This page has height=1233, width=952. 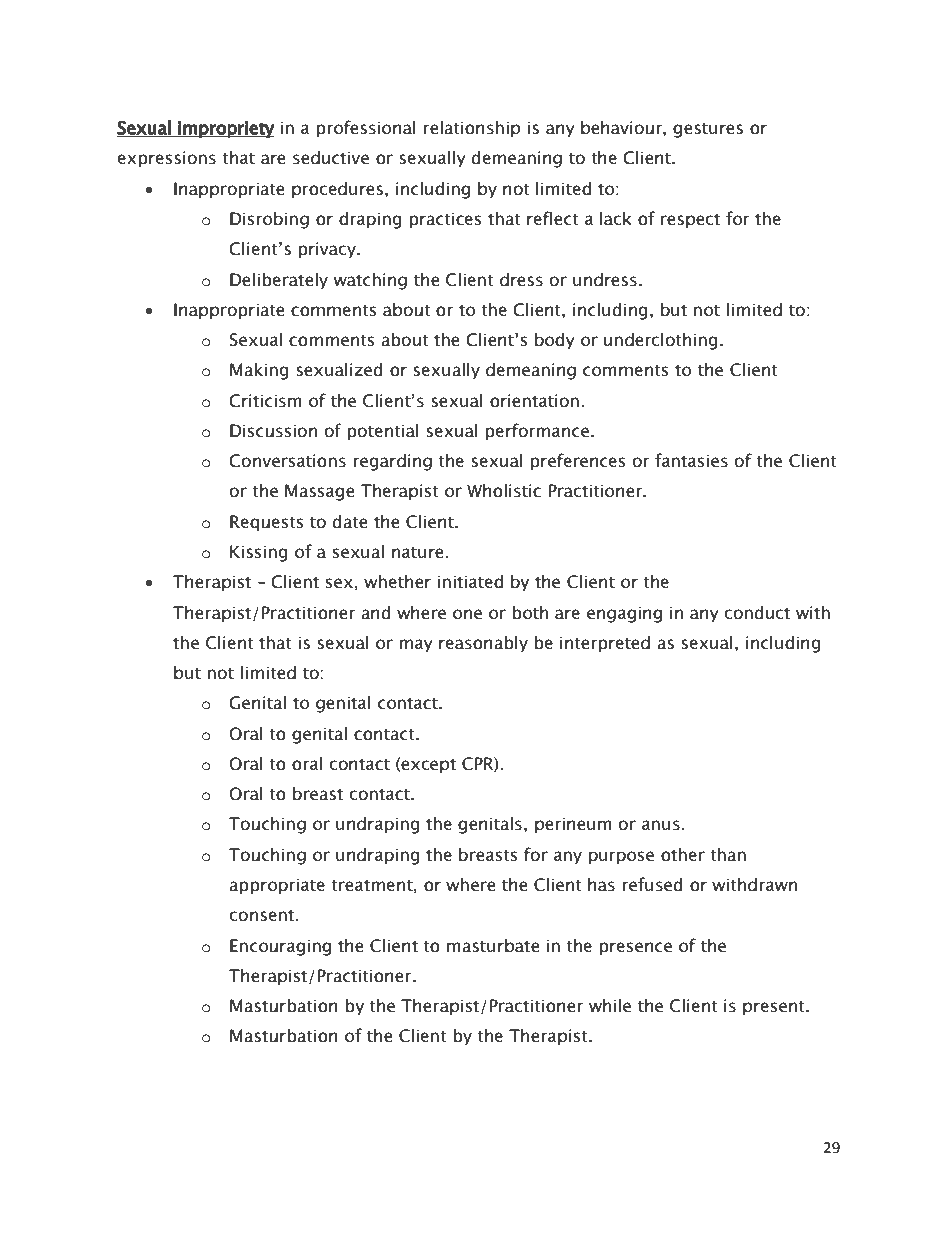 I want to click on masturbate, so click(x=493, y=946).
